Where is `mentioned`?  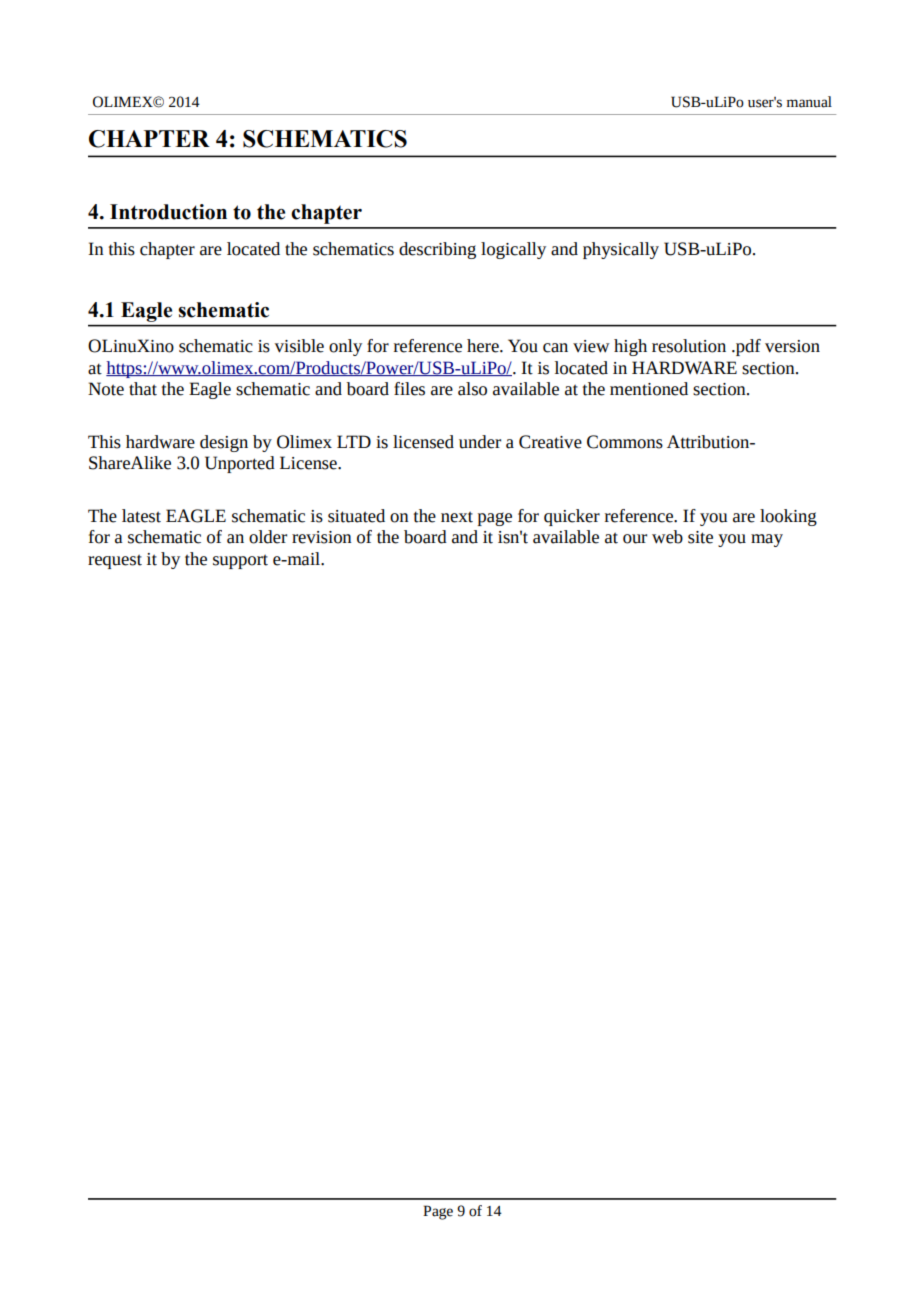 mentioned is located at coordinates (649, 389).
